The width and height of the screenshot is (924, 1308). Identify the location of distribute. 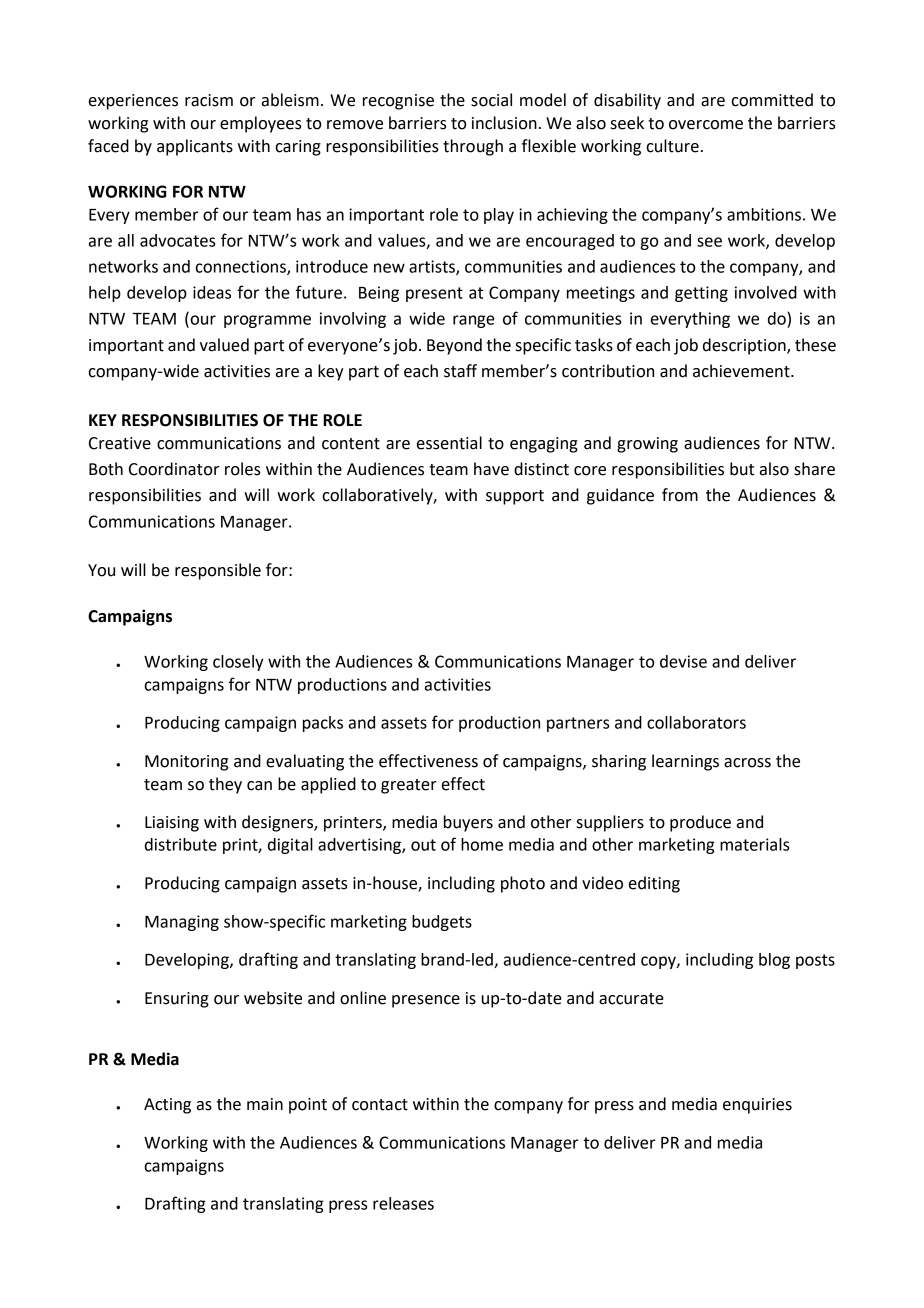
(181, 844).
